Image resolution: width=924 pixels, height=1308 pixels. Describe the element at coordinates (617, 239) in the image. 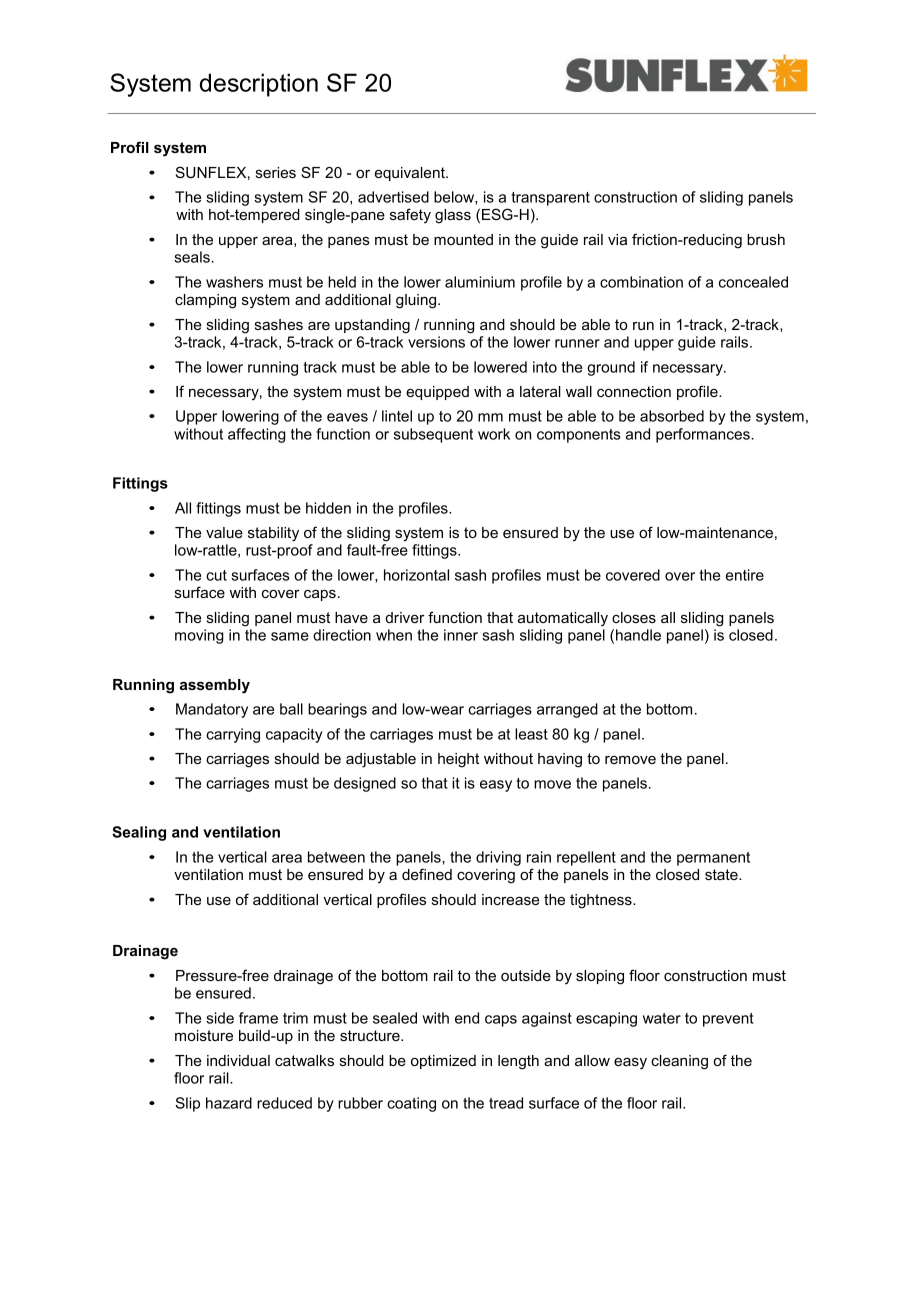

I see `via` at that location.
